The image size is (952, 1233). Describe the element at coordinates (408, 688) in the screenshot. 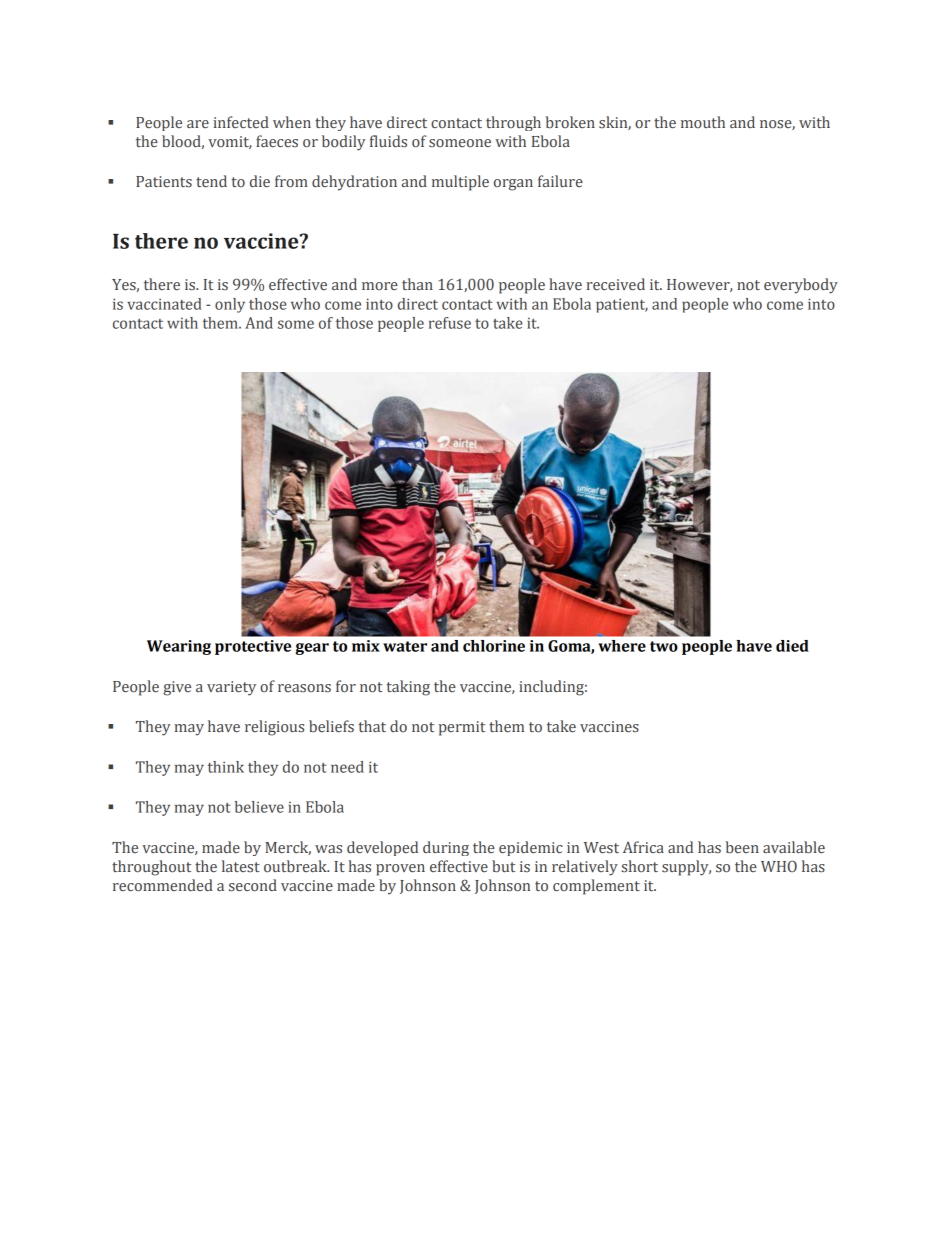

I see `taking` at that location.
